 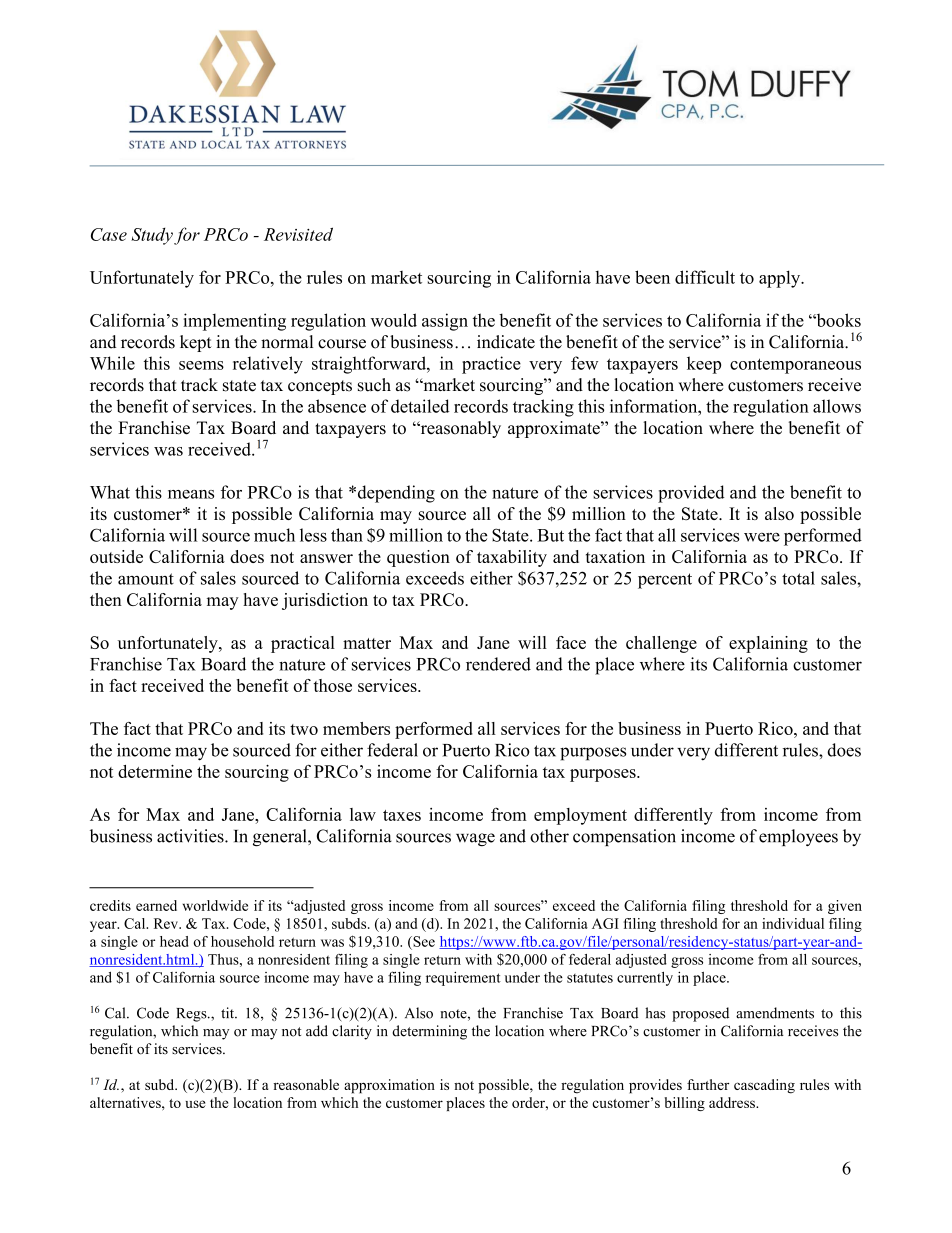 What do you see at coordinates (306, 1084) in the screenshot?
I see `reasonable` at bounding box center [306, 1084].
